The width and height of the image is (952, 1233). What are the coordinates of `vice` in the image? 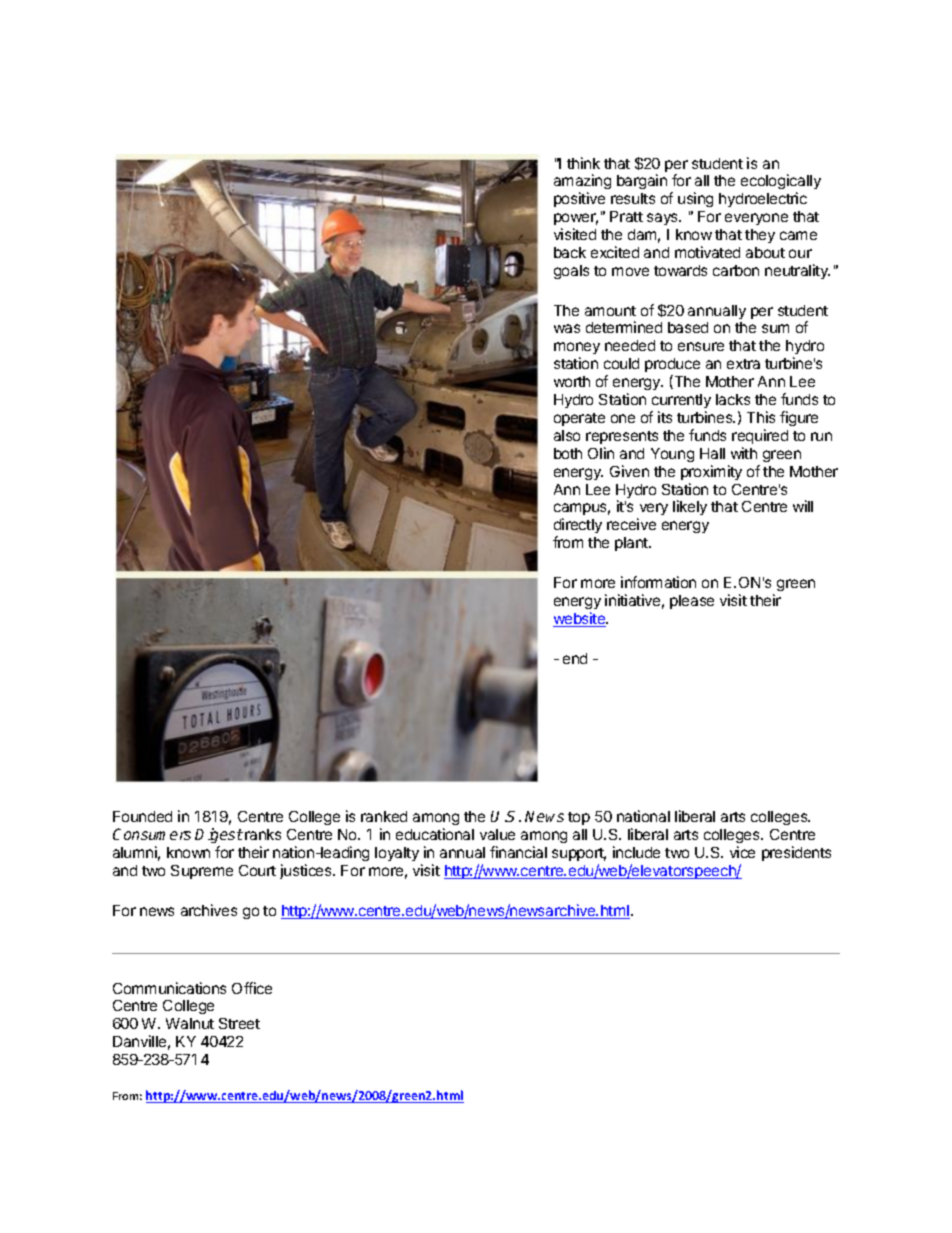 It's located at (742, 852).
